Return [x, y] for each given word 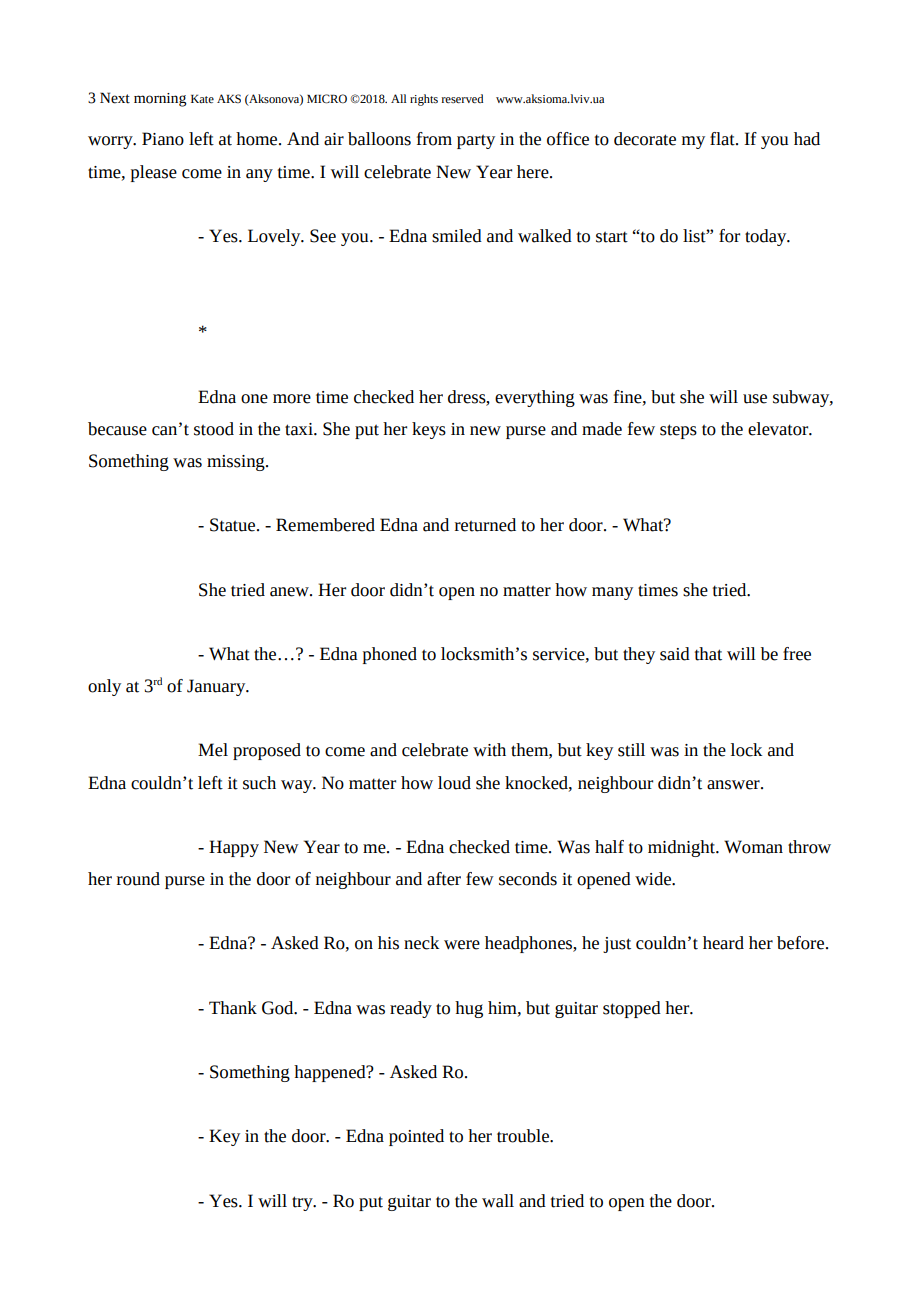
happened [331, 1073]
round [138, 879]
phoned [390, 655]
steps [678, 431]
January [217, 687]
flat [723, 139]
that [708, 654]
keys [429, 430]
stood [214, 429]
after [444, 879]
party [476, 141]
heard [723, 943]
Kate [202, 99]
